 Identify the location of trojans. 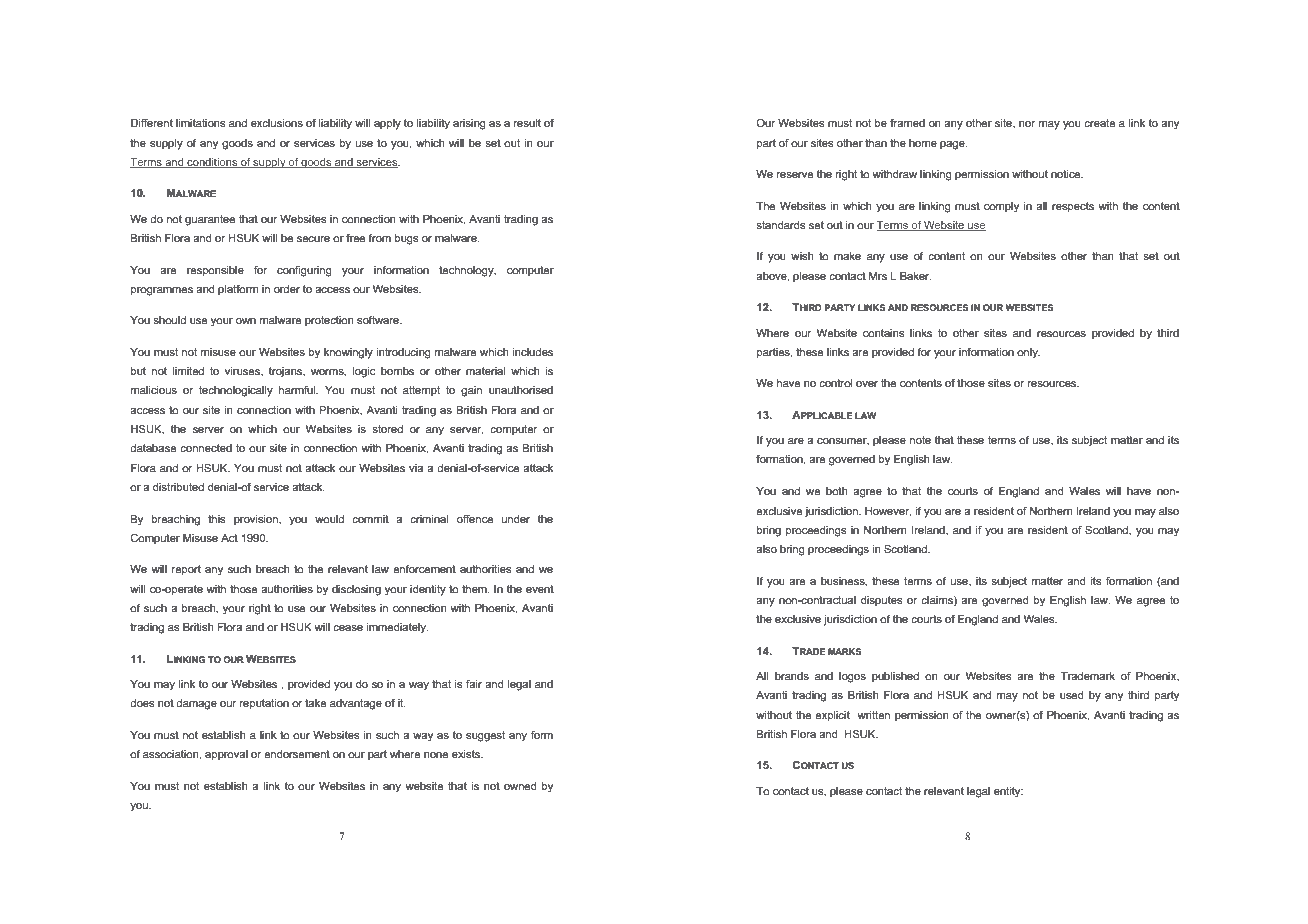
(287, 372).
